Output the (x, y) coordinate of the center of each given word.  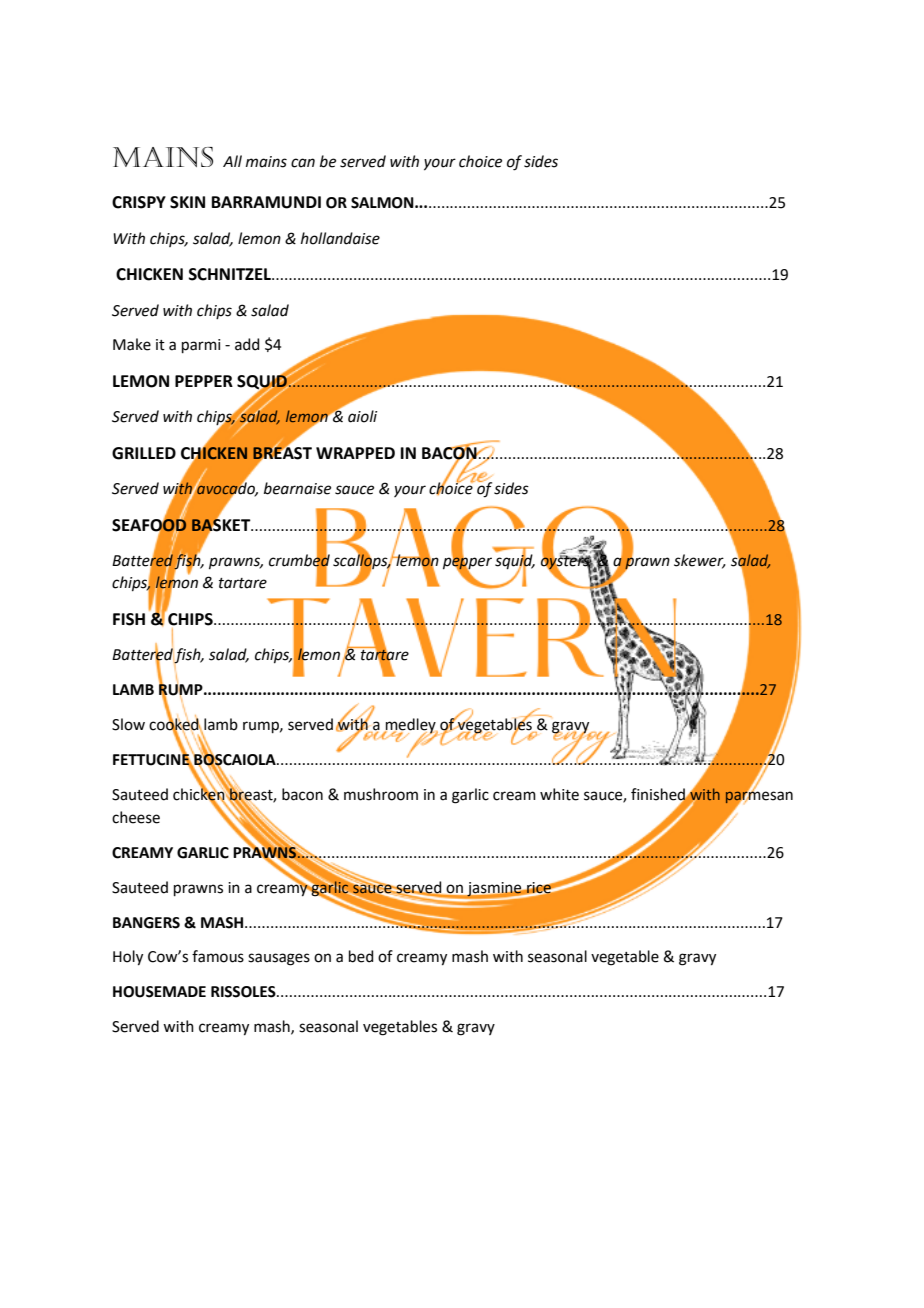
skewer (700, 561)
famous (218, 956)
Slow (128, 724)
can (303, 163)
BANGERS (146, 923)
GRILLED (144, 453)
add (247, 344)
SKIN (187, 202)
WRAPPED (355, 453)
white (559, 794)
